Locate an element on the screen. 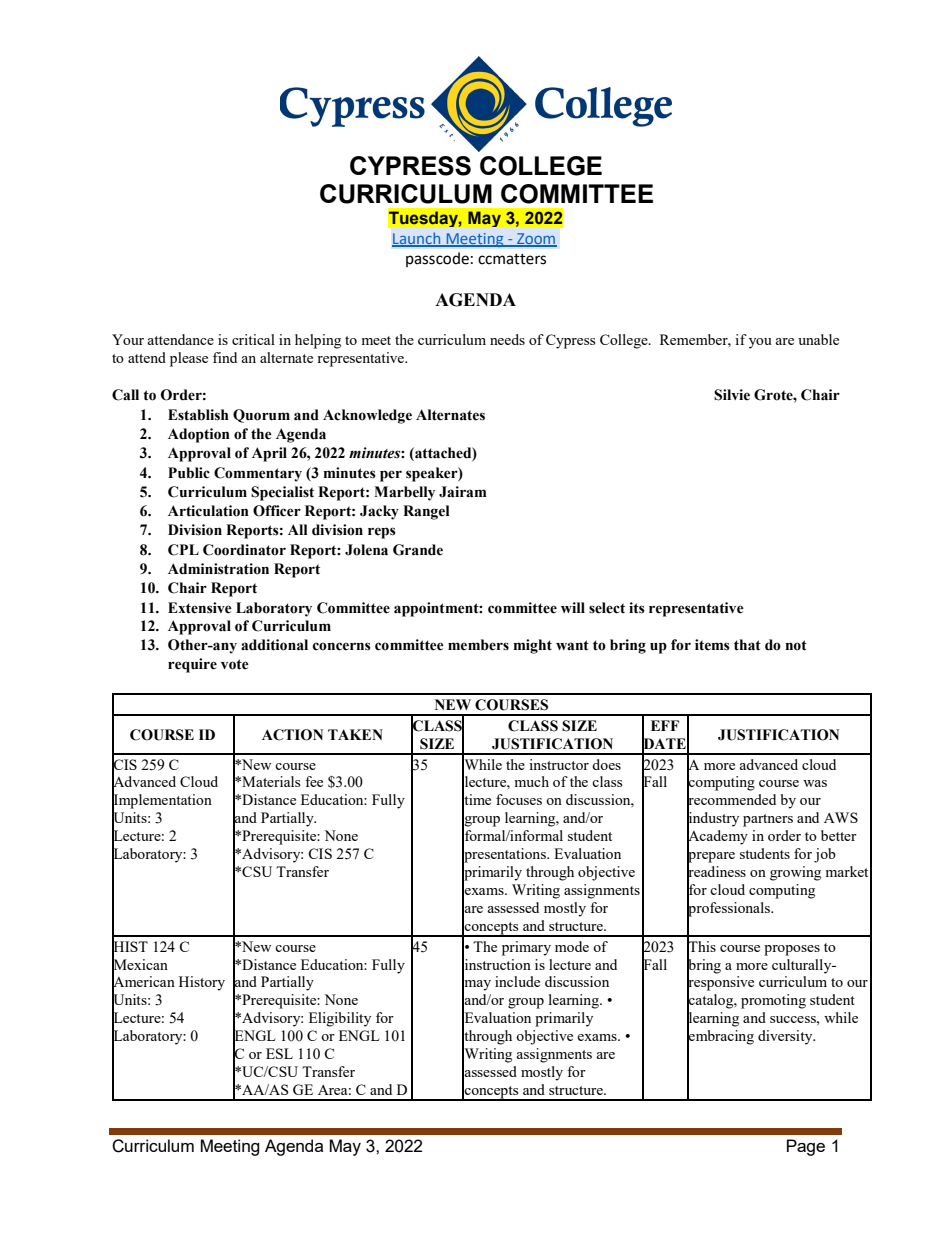  passcode is located at coordinates (437, 259).
